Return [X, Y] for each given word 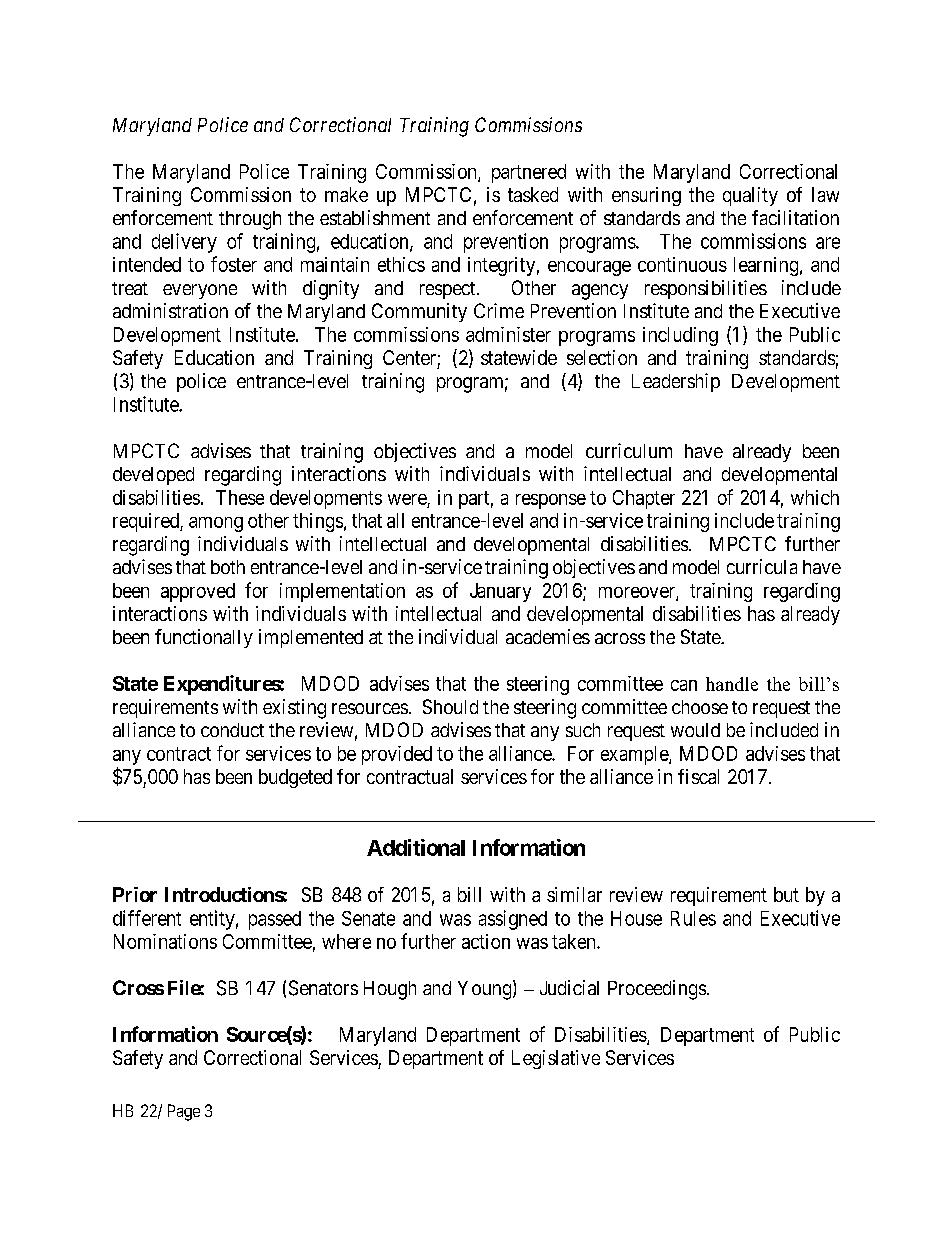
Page [184, 1112]
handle [732, 684]
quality [750, 196]
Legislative [556, 1059]
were [407, 499]
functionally [204, 638]
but [786, 894]
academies [548, 636]
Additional [416, 847]
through [250, 220]
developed [153, 476]
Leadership [676, 382]
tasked [533, 194]
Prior [135, 894]
